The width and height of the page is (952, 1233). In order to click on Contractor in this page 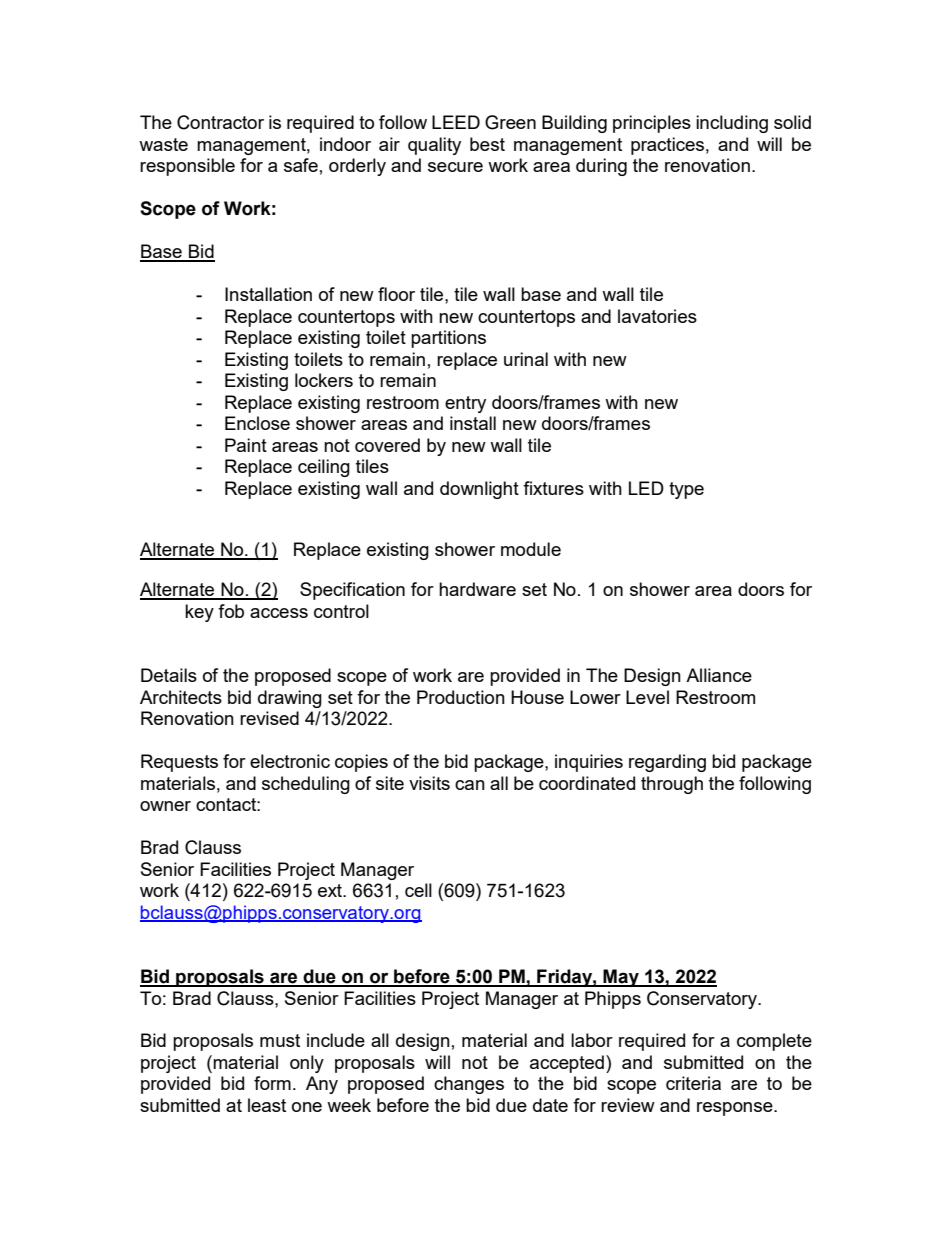, I will do `click(220, 122)`.
